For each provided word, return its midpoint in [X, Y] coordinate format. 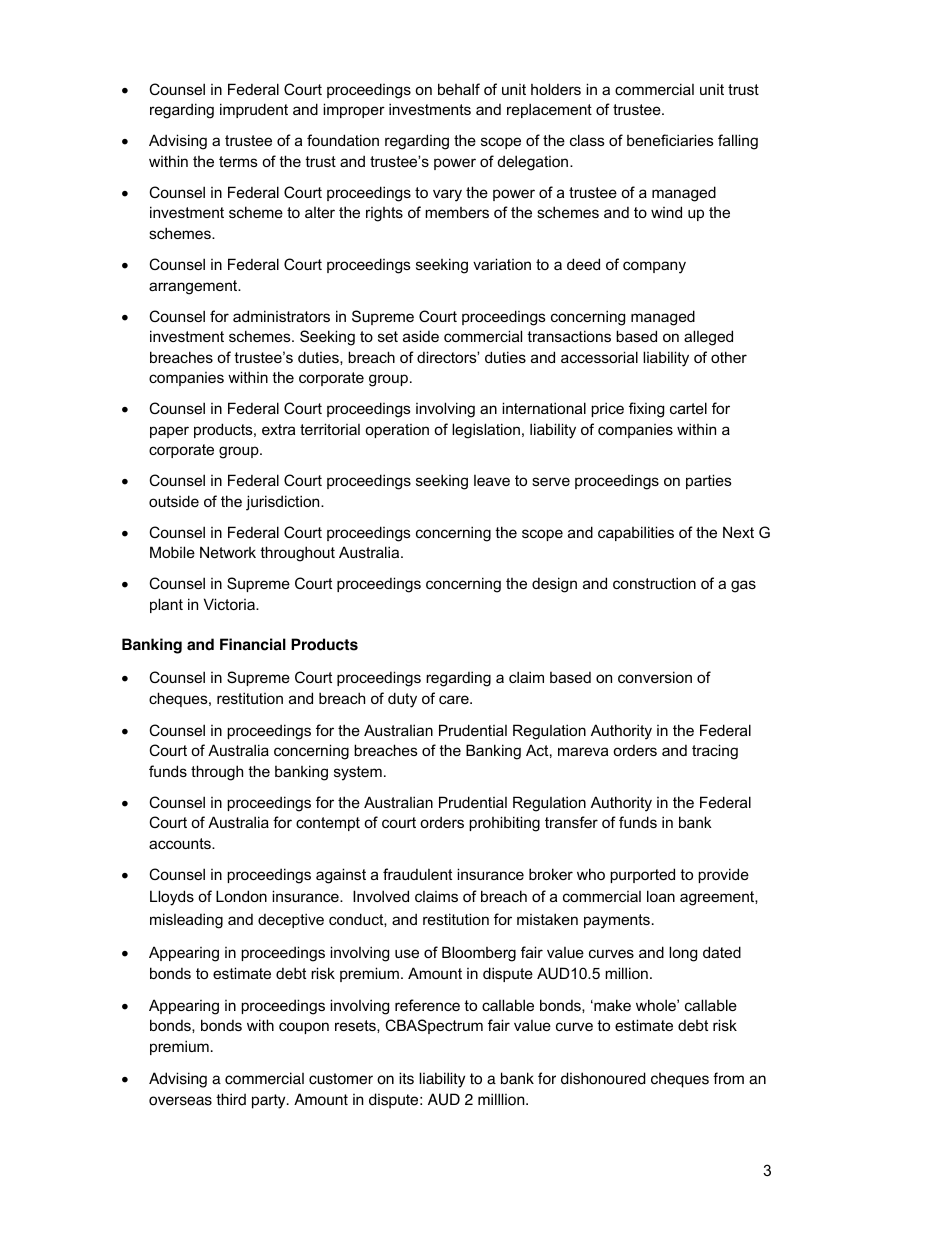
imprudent [254, 110]
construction [654, 583]
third [231, 1099]
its [406, 1078]
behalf [459, 89]
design [554, 585]
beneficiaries [670, 140]
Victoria [230, 604]
